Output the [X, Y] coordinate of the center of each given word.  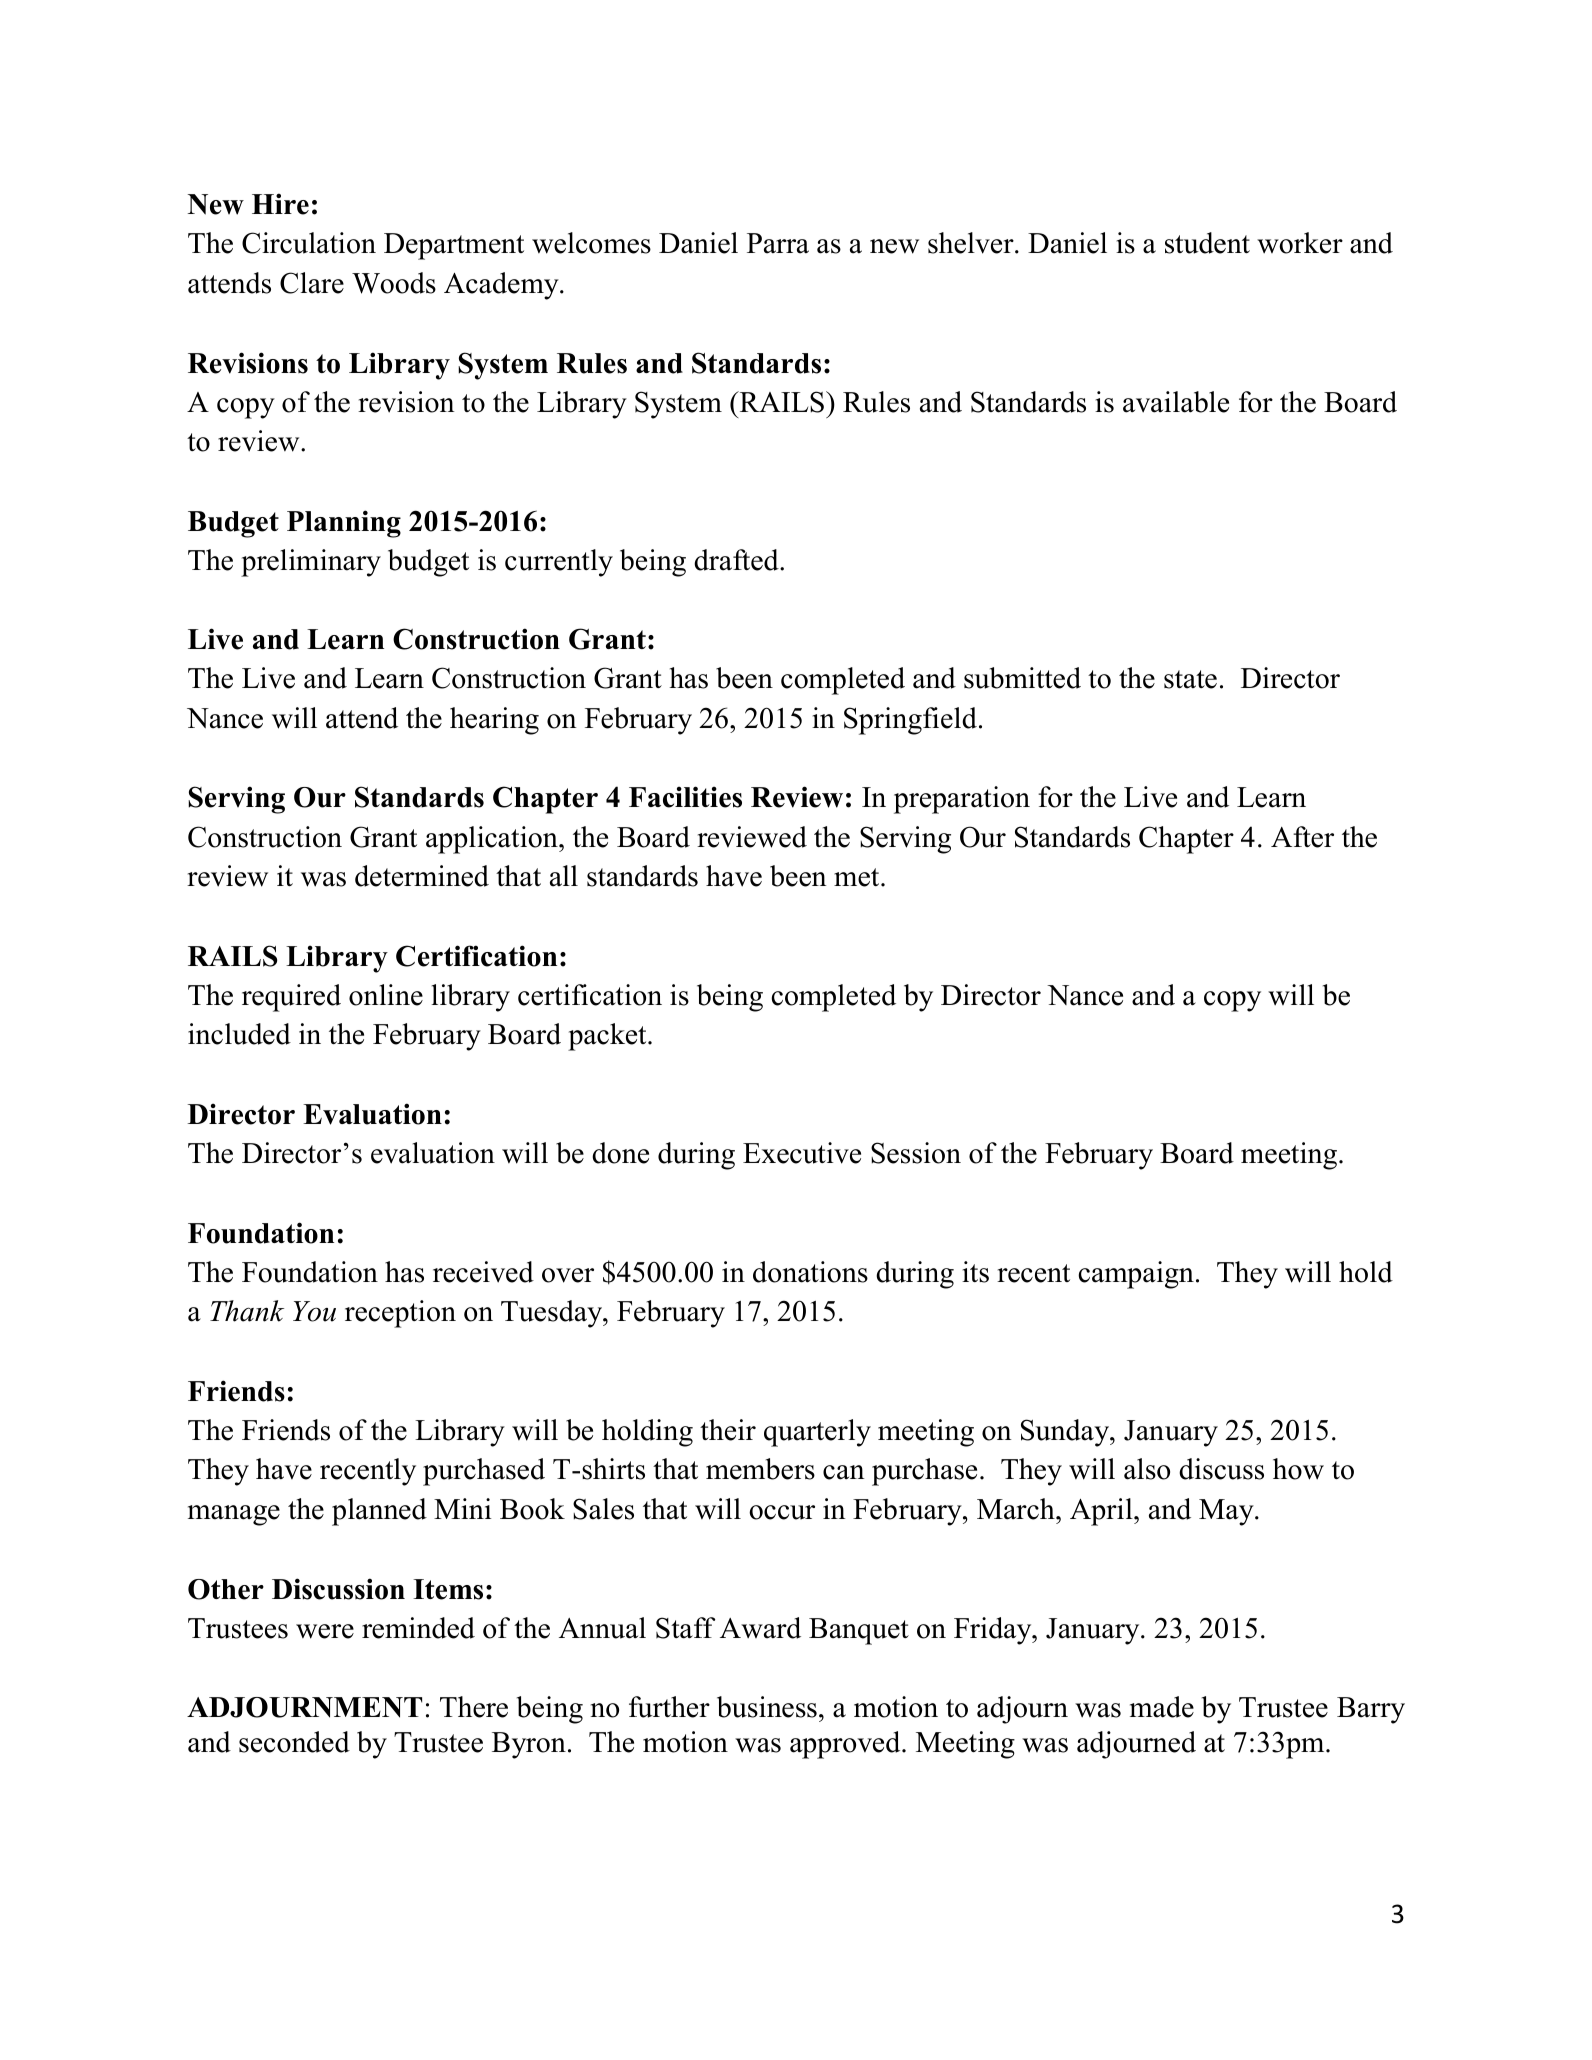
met [858, 877]
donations [810, 1272]
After [1302, 837]
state [1190, 679]
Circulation [309, 243]
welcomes [591, 243]
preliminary [311, 563]
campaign [1136, 1275]
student [1207, 243]
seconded [294, 1742]
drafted [737, 560]
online [386, 995]
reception [400, 1314]
